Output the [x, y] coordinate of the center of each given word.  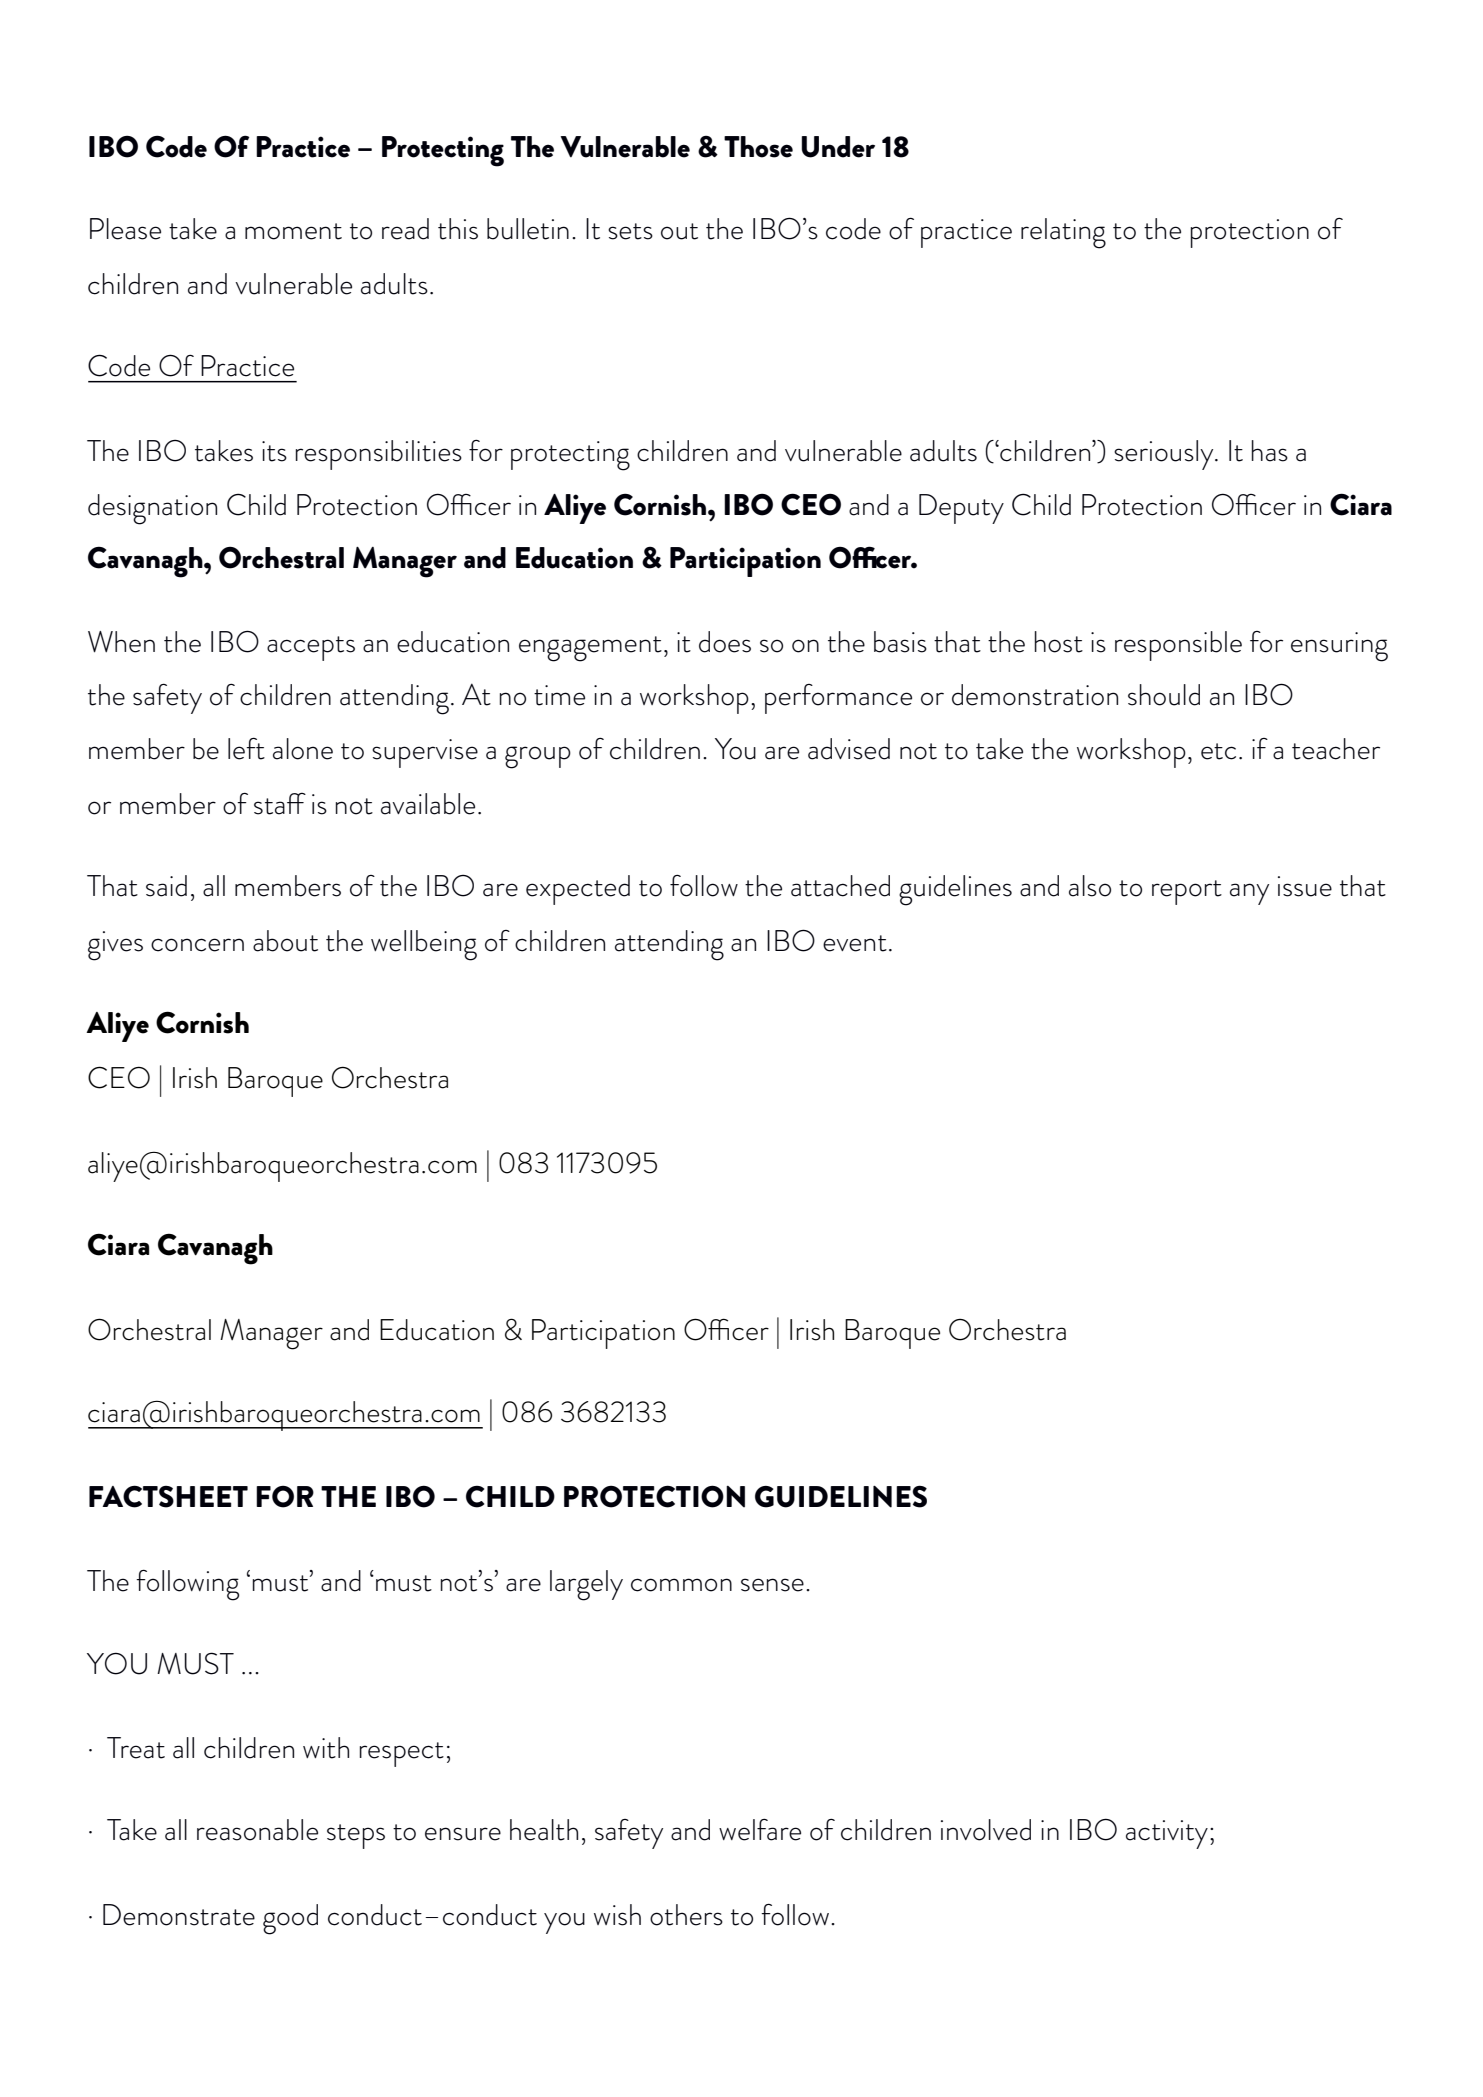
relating [1063, 233]
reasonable [257, 1830]
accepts [311, 648]
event [855, 943]
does [725, 642]
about [285, 941]
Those [758, 147]
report [1187, 892]
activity [1167, 1834]
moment [293, 231]
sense [772, 1585]
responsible [1178, 646]
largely [586, 1585]
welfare [760, 1830]
